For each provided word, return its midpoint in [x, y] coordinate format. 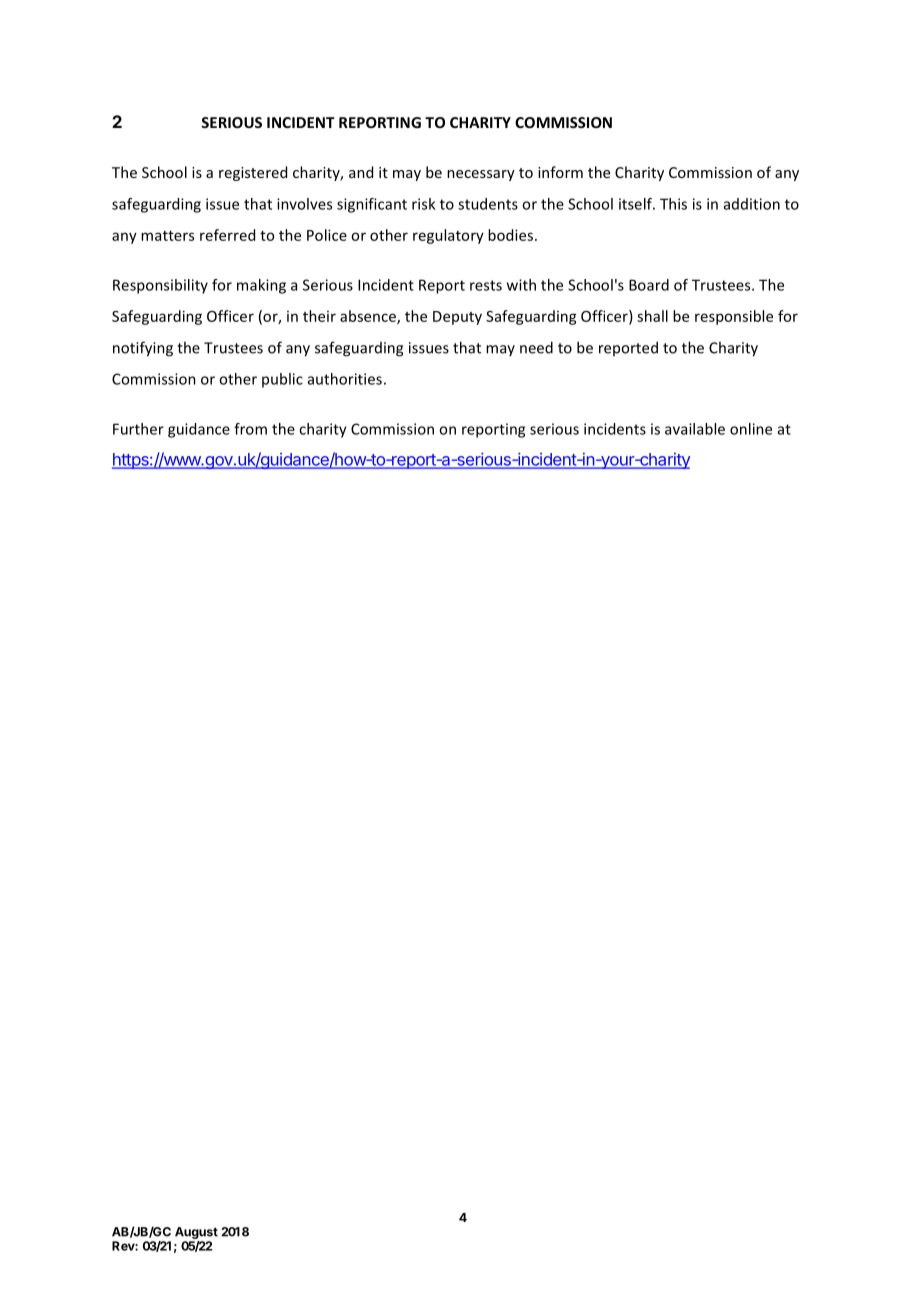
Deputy [457, 318]
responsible [734, 317]
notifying [143, 349]
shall [652, 316]
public [282, 380]
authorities [345, 379]
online [751, 429]
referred [227, 235]
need [536, 347]
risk [423, 204]
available [695, 429]
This [673, 204]
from [250, 429]
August [196, 1233]
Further [138, 429]
